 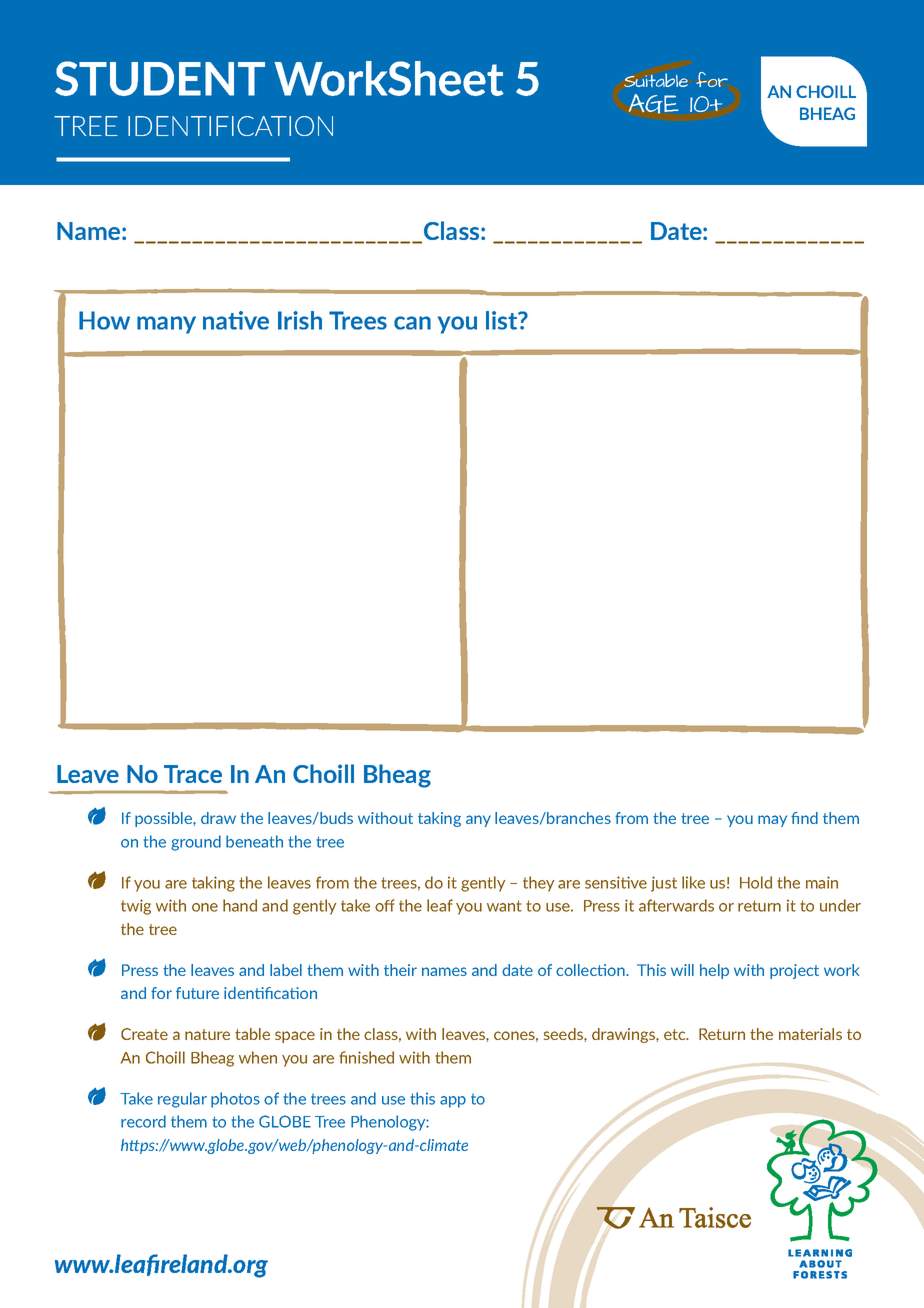 I want to click on can, so click(x=412, y=323).
